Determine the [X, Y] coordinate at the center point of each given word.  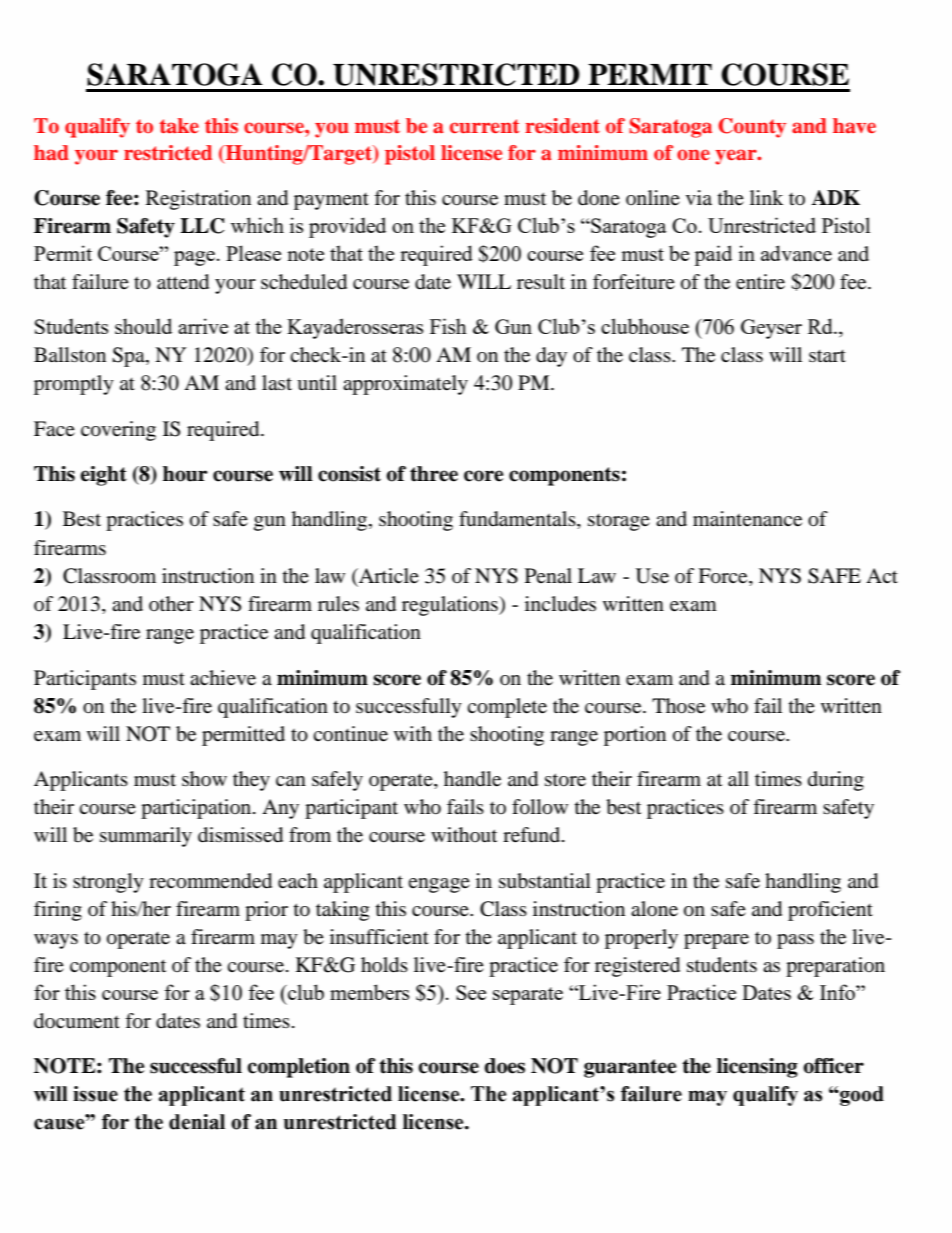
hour [185, 474]
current [485, 126]
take [179, 126]
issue [95, 1094]
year [737, 157]
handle [472, 779]
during [836, 781]
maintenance [747, 519]
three [434, 474]
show [204, 778]
